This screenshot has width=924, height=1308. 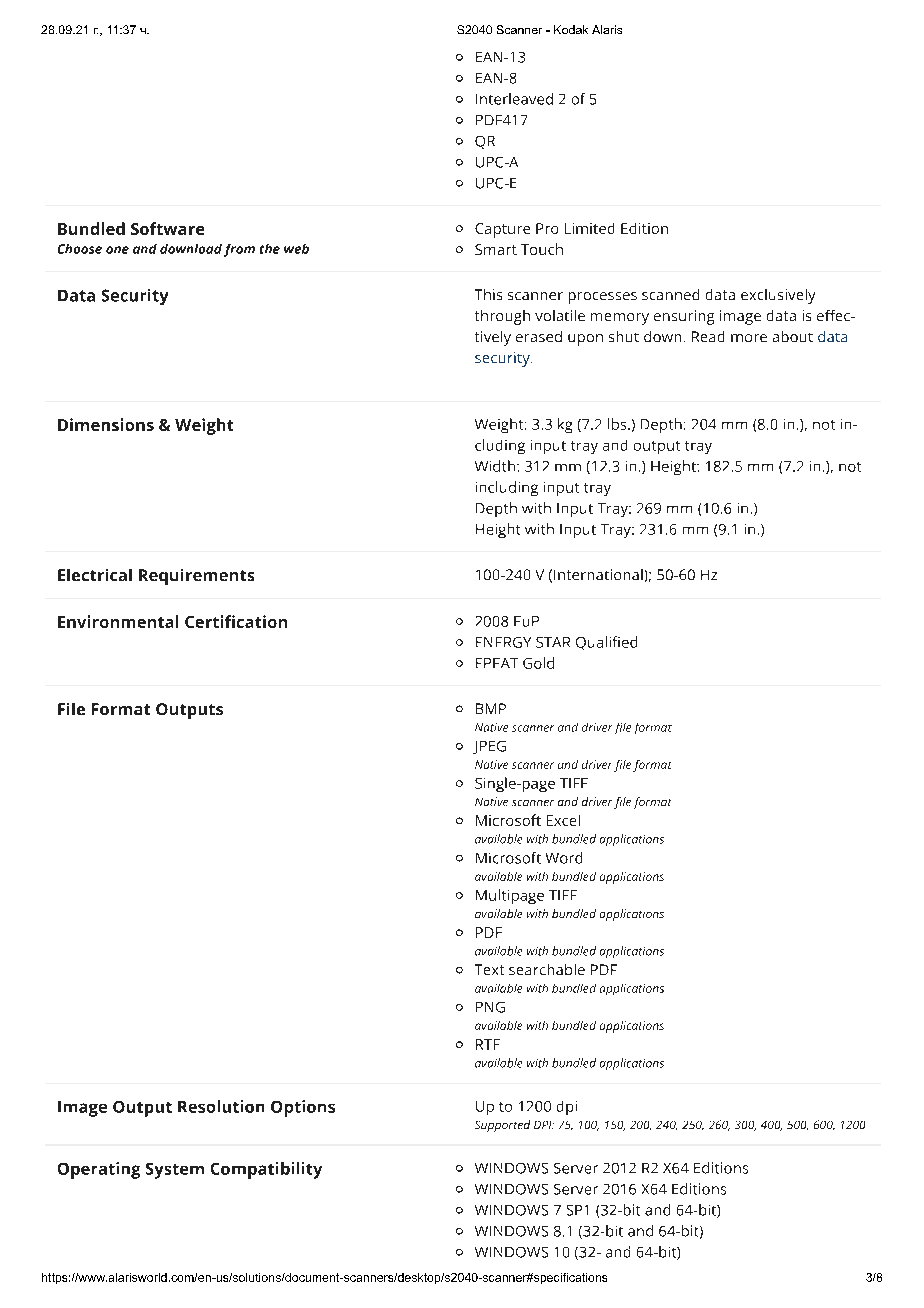 I want to click on Word, so click(x=564, y=858).
